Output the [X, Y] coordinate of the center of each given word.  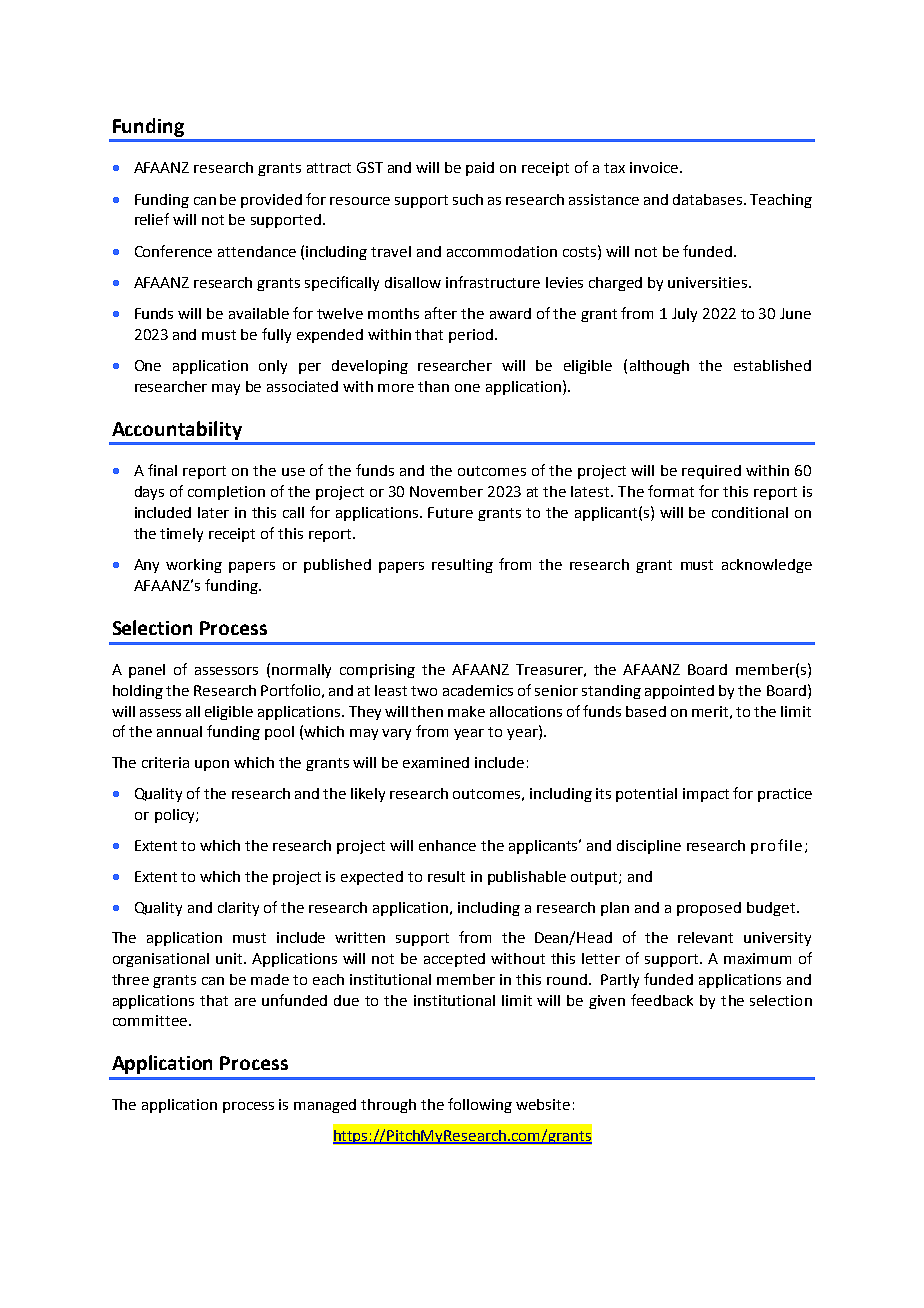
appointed [679, 692]
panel [147, 671]
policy [176, 816]
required [711, 472]
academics [478, 690]
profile [776, 846]
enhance [447, 845]
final [162, 470]
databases [707, 199]
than [433, 386]
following [480, 1105]
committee [150, 1020]
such [468, 199]
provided [271, 201]
